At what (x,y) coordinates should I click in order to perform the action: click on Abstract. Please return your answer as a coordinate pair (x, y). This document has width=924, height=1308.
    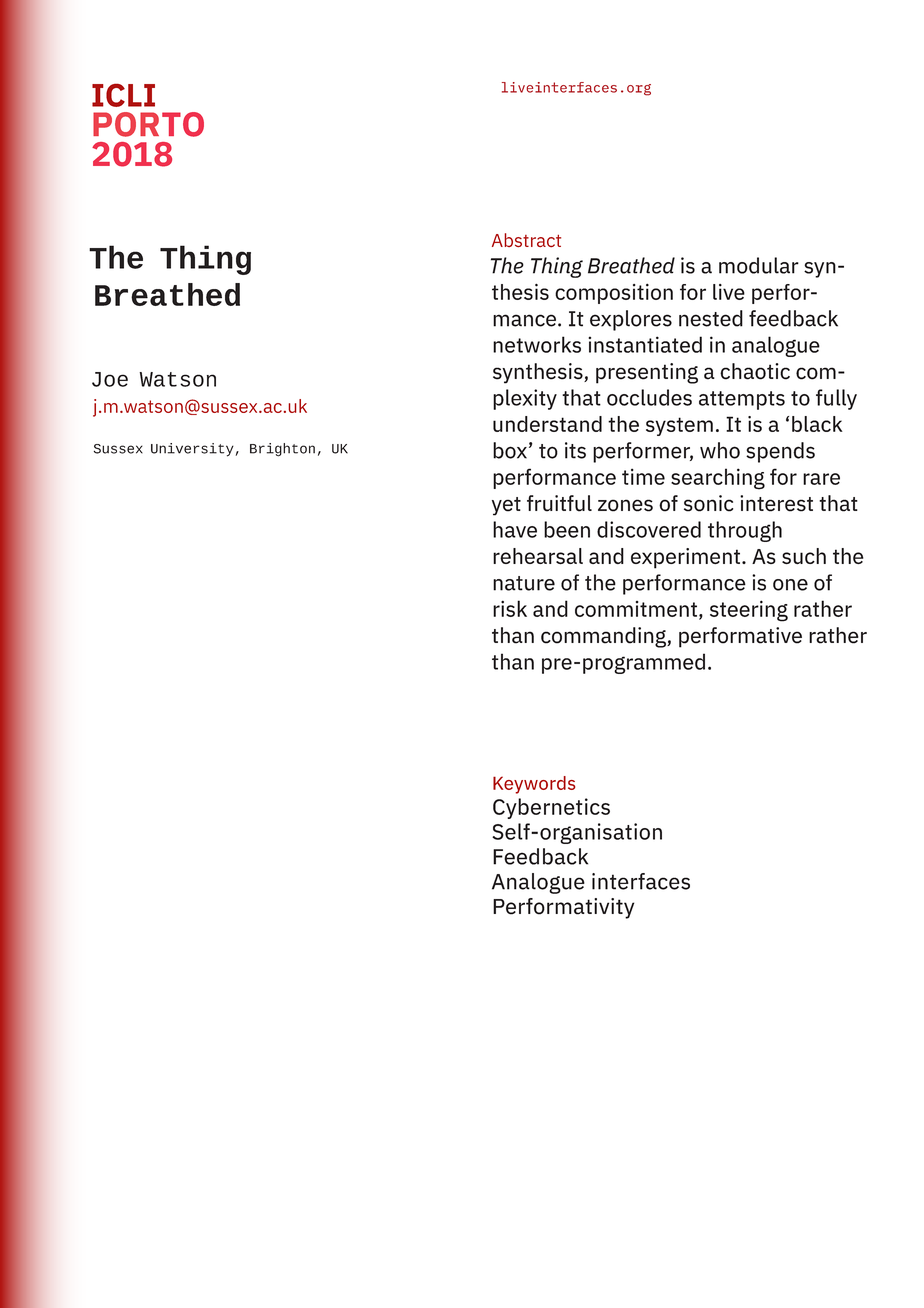
    Looking at the image, I should click on (526, 240).
